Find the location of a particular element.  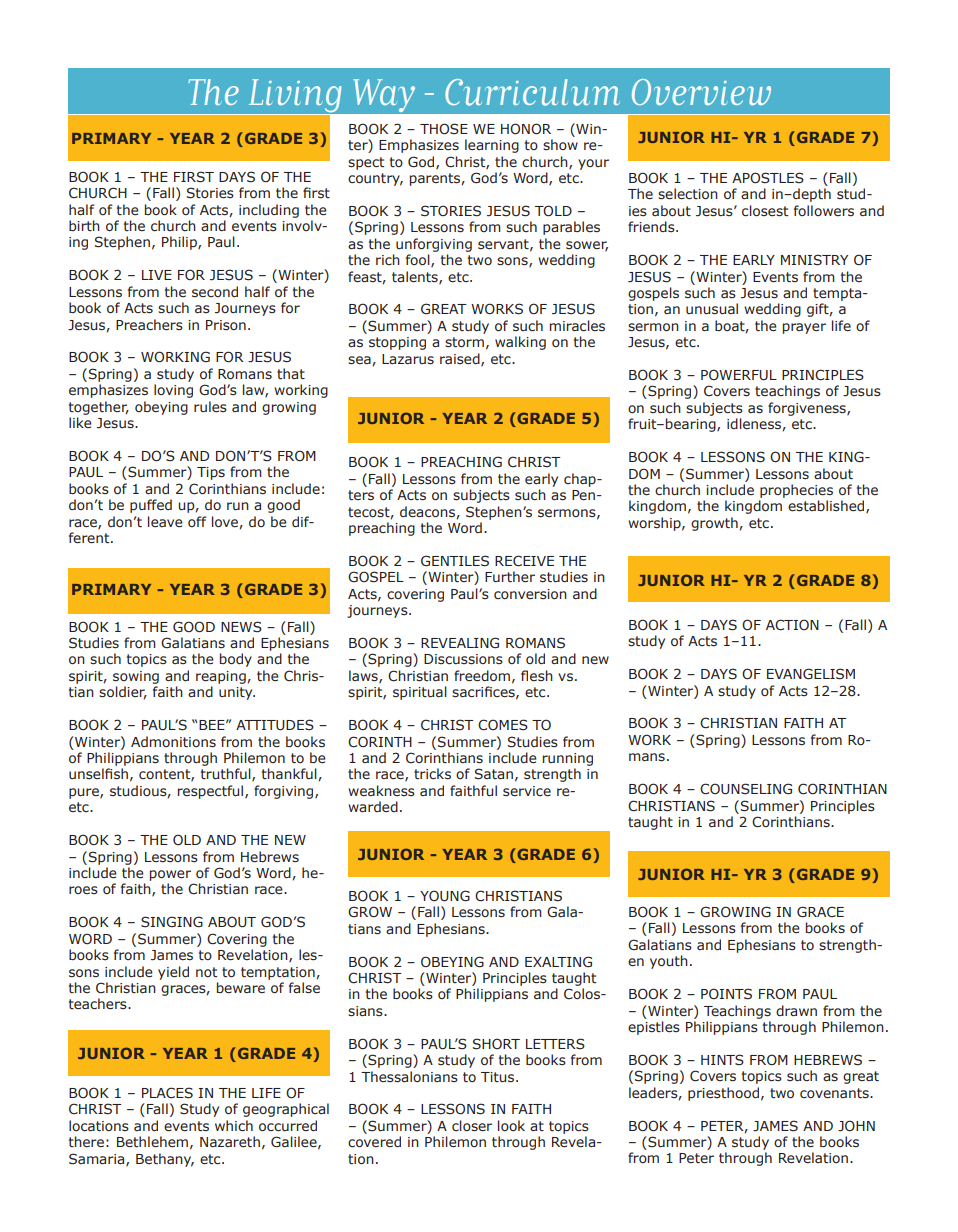

Satan is located at coordinates (494, 774).
